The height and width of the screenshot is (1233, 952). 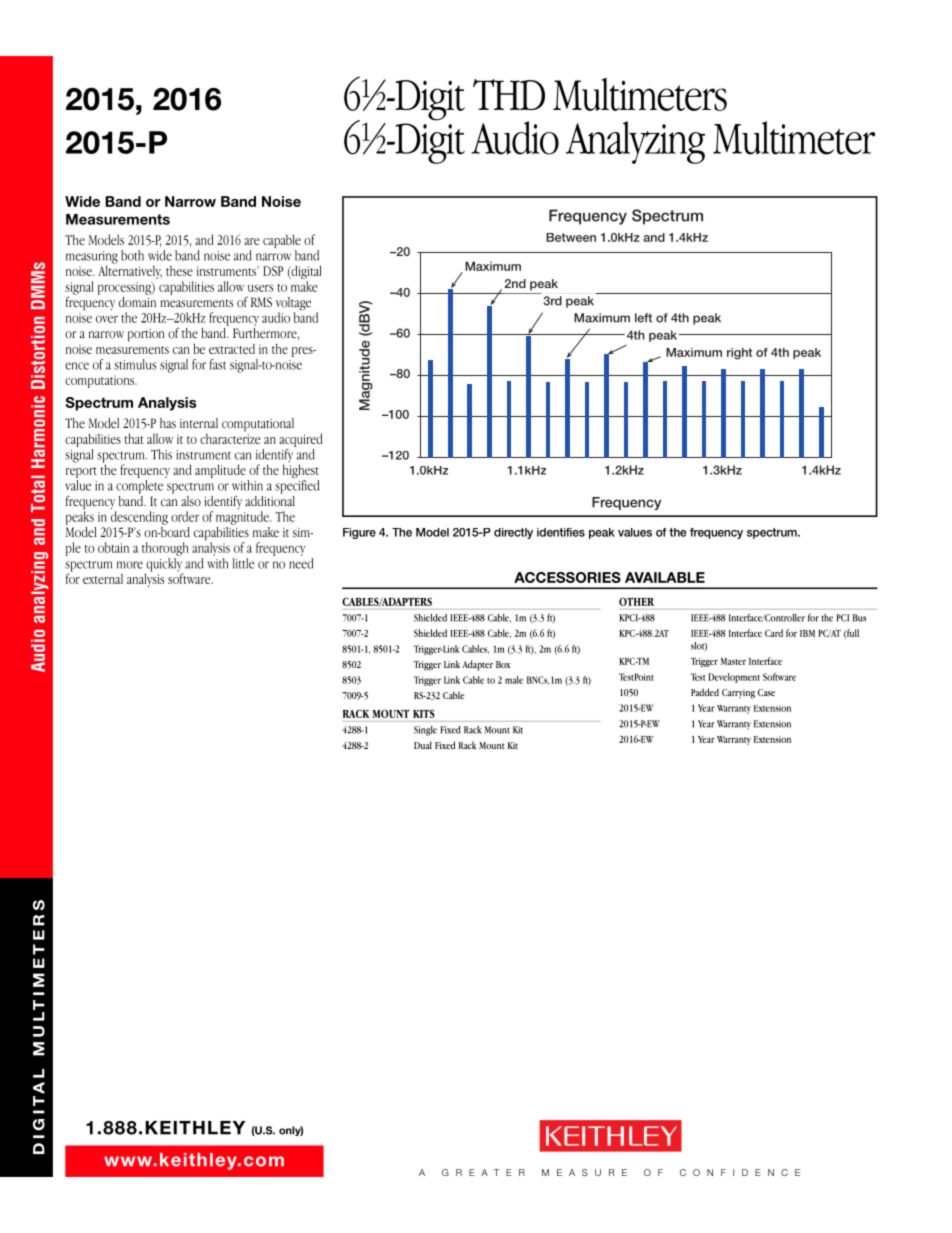 I want to click on Case, so click(x=766, y=692).
